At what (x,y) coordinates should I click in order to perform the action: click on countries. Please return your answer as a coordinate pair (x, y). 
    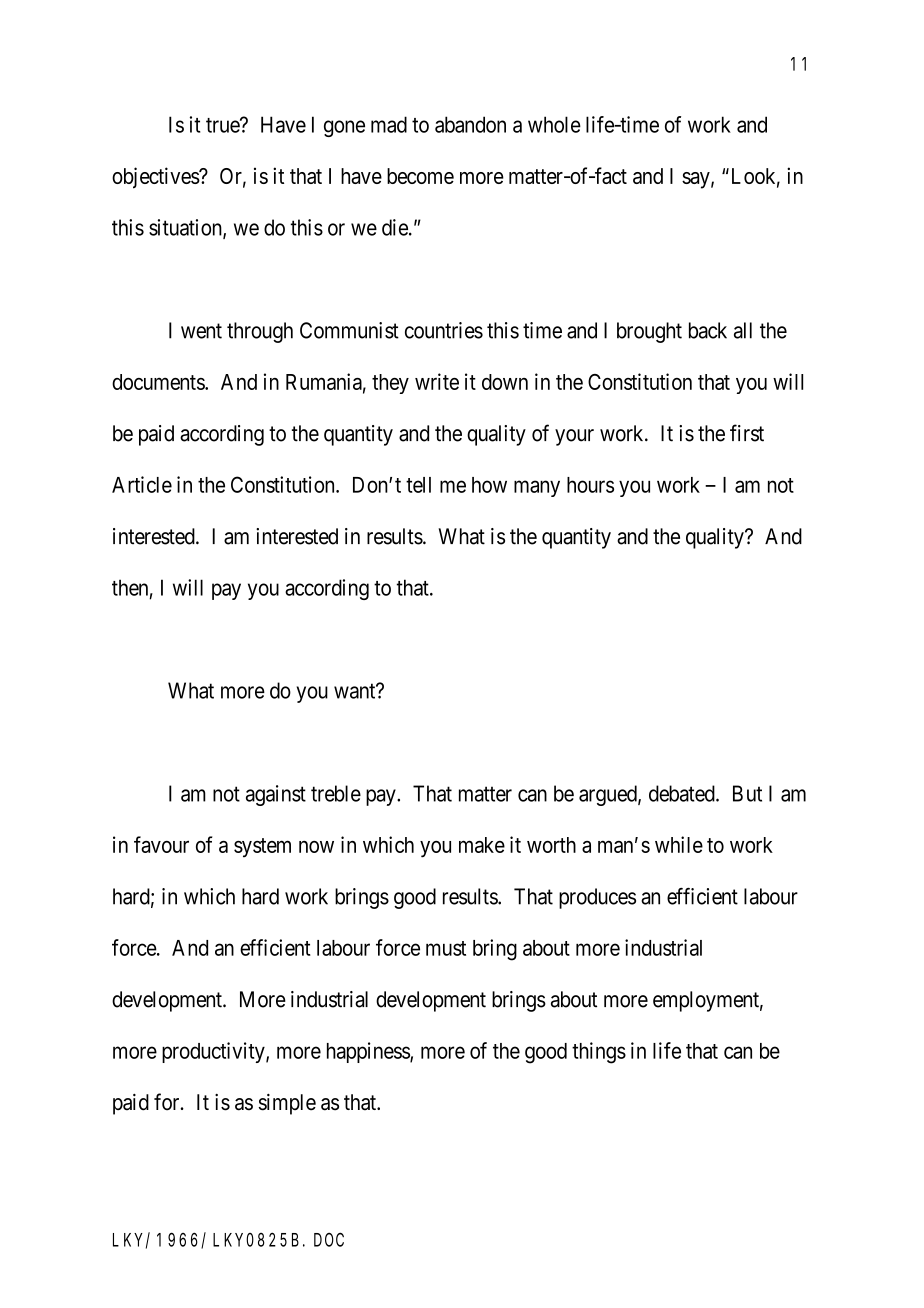
    Looking at the image, I should click on (444, 330).
